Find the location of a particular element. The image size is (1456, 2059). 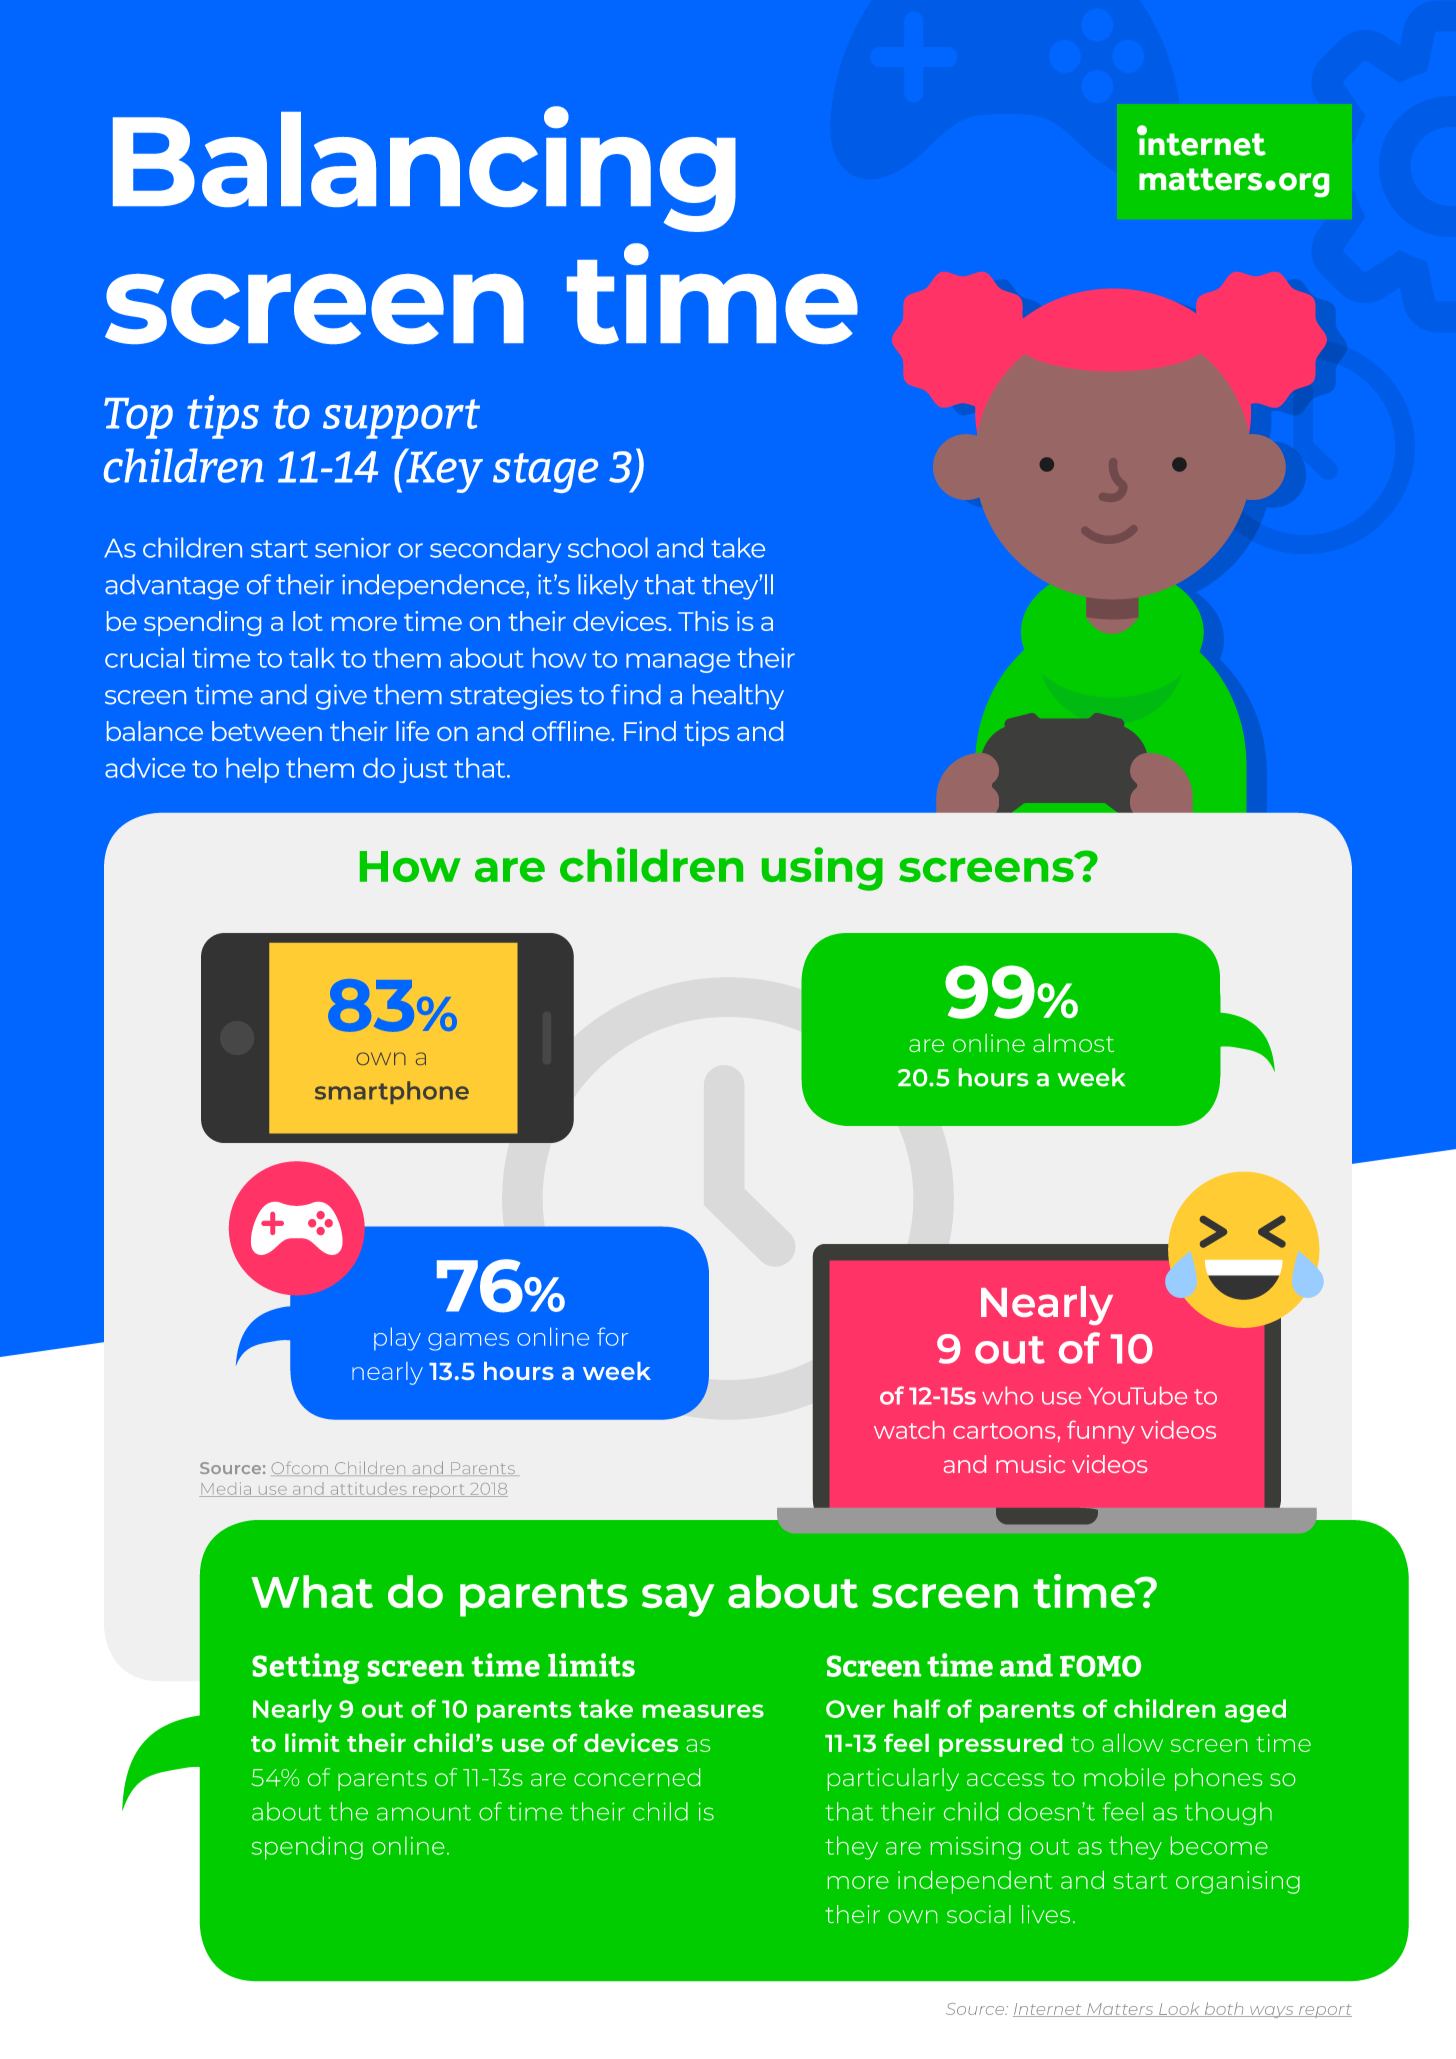

This is located at coordinates (703, 621).
